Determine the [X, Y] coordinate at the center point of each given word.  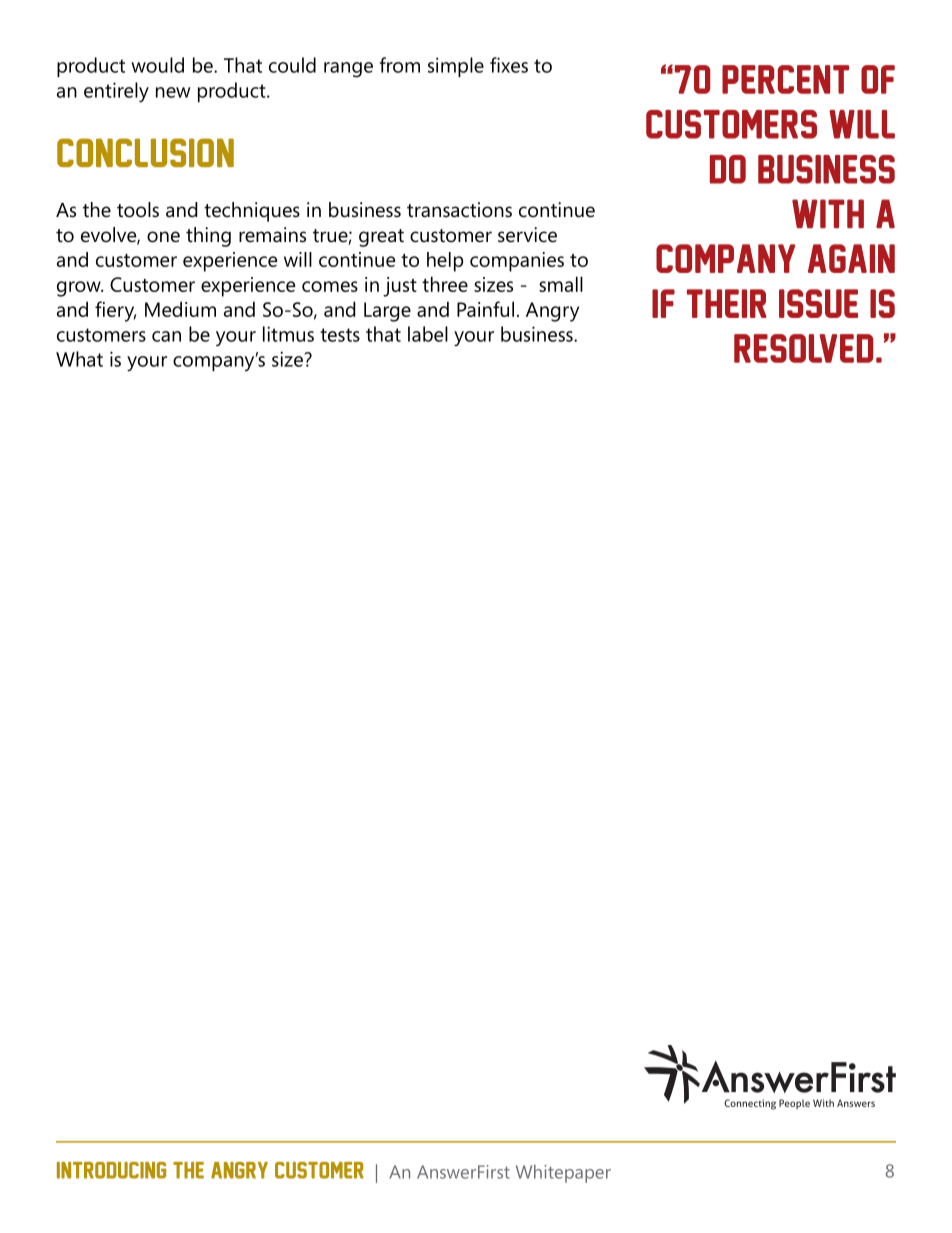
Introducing [111, 1170]
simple [456, 67]
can [166, 336]
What [79, 359]
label [428, 334]
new [173, 92]
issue [818, 303]
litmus [288, 334]
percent [785, 79]
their [727, 303]
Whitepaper [563, 1174]
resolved [803, 348]
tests [340, 335]
